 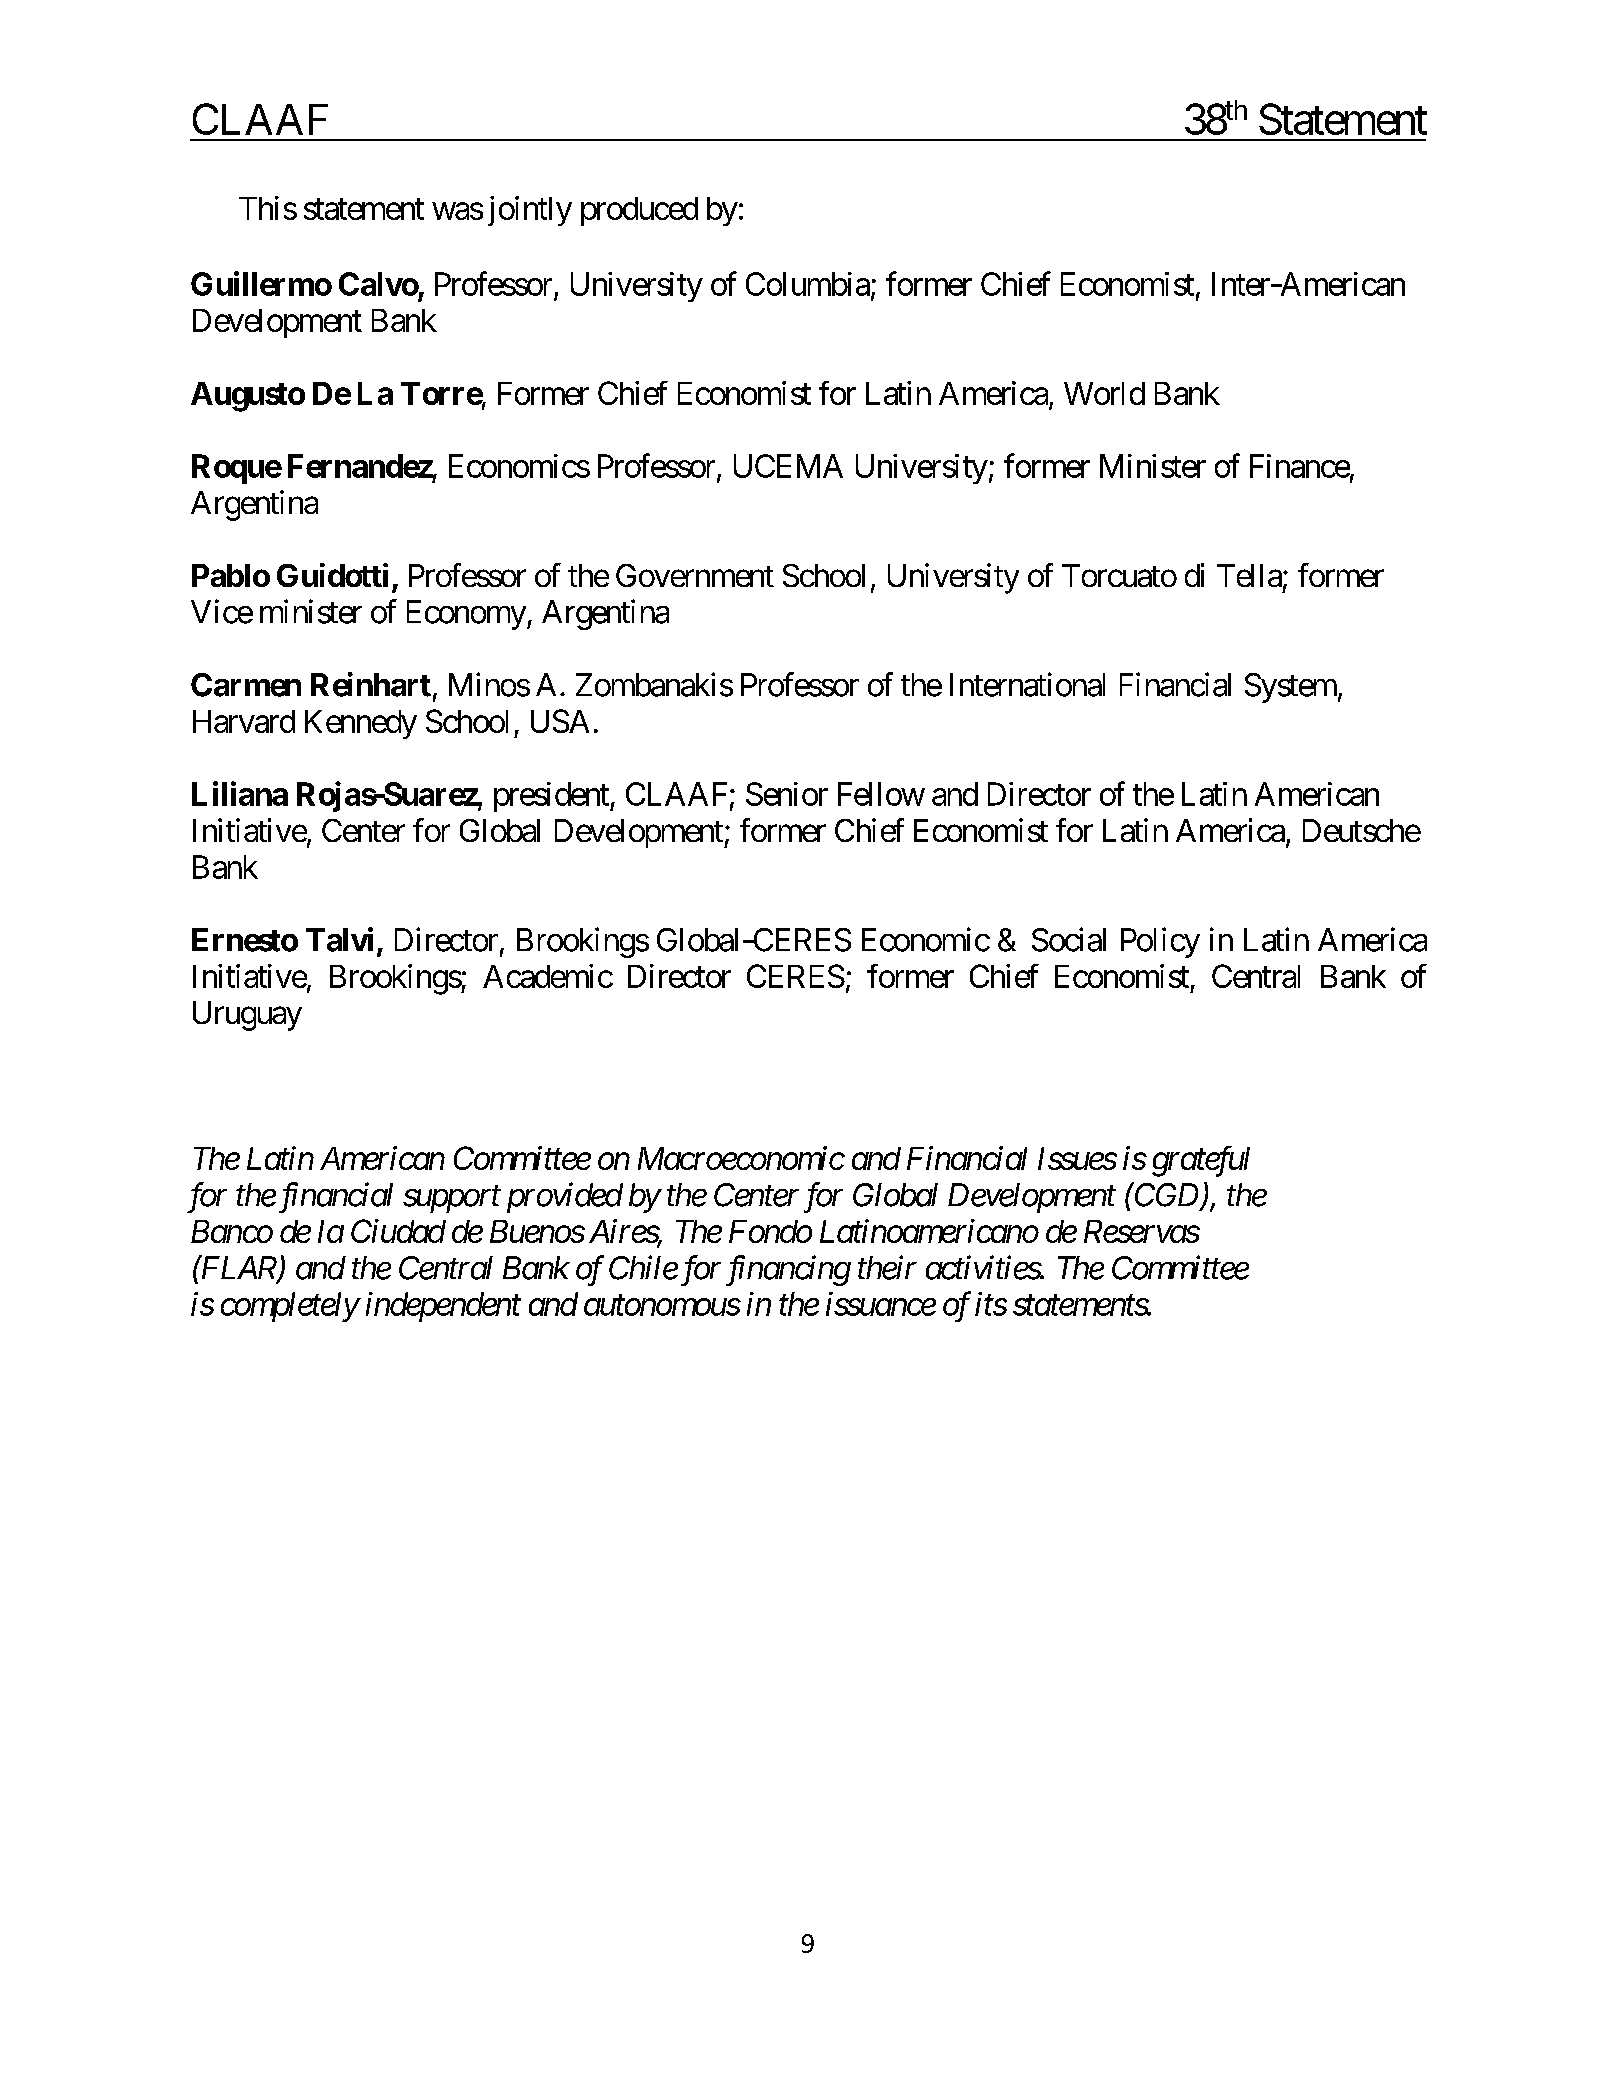 I want to click on World, so click(x=1104, y=393).
